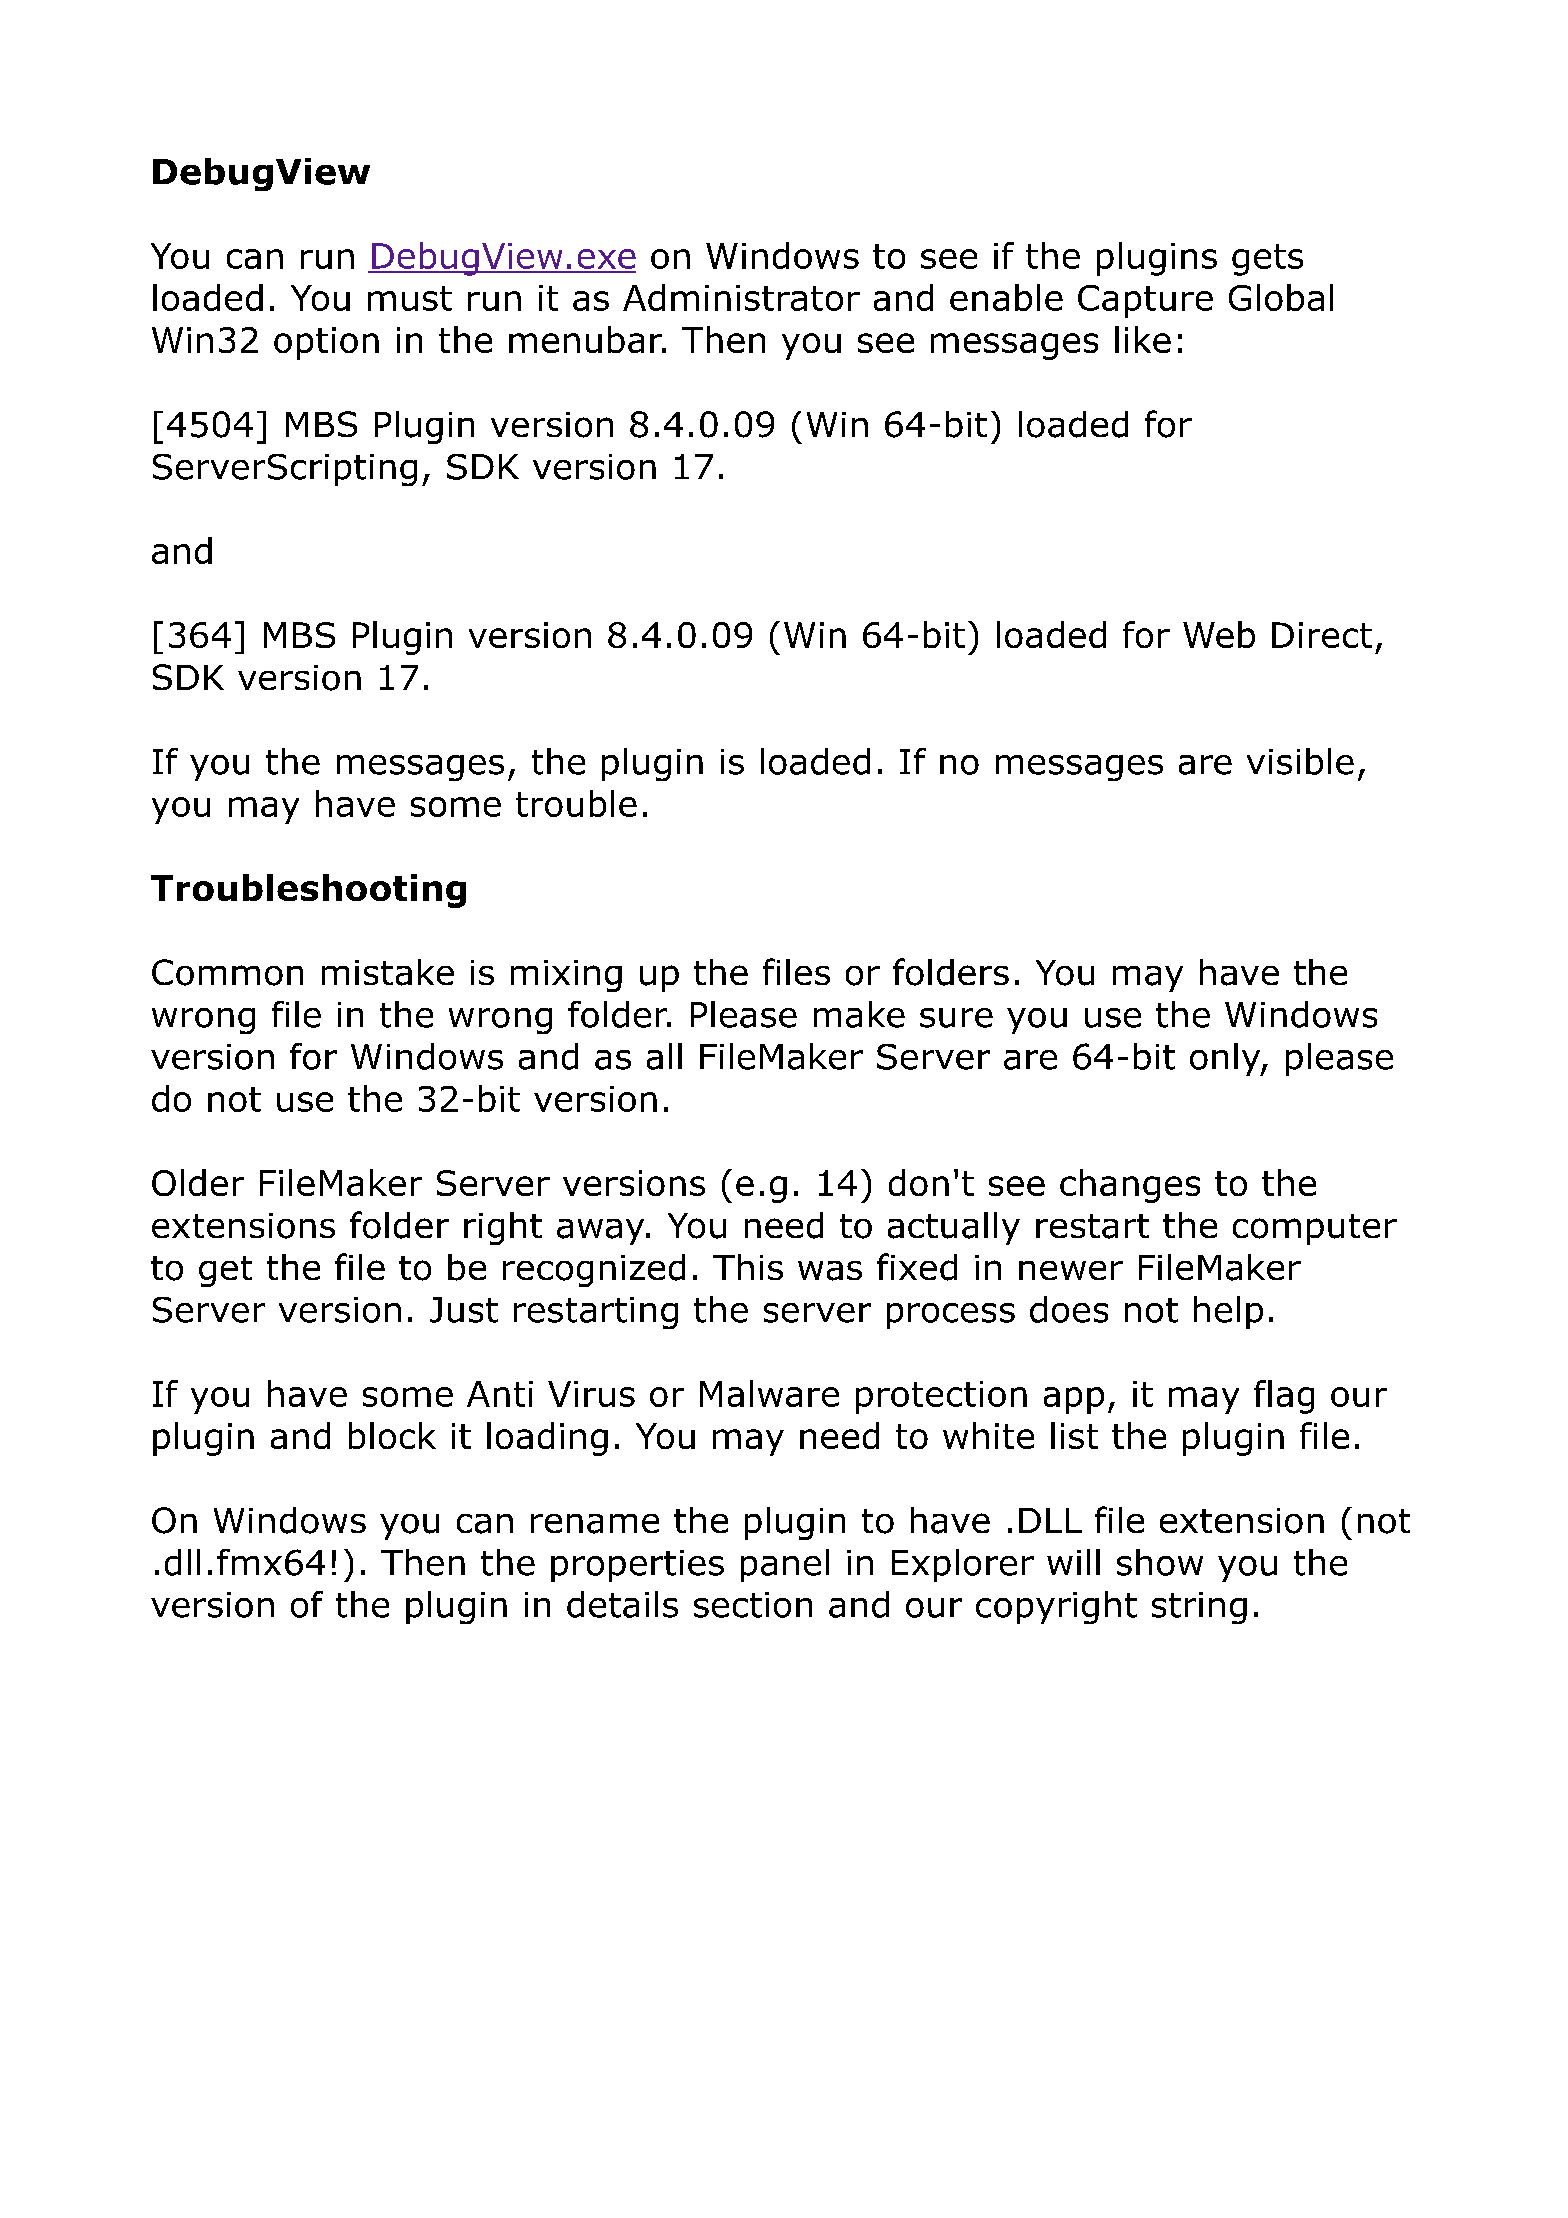 The width and height of the screenshot is (1568, 2218). I want to click on mistake, so click(388, 972).
